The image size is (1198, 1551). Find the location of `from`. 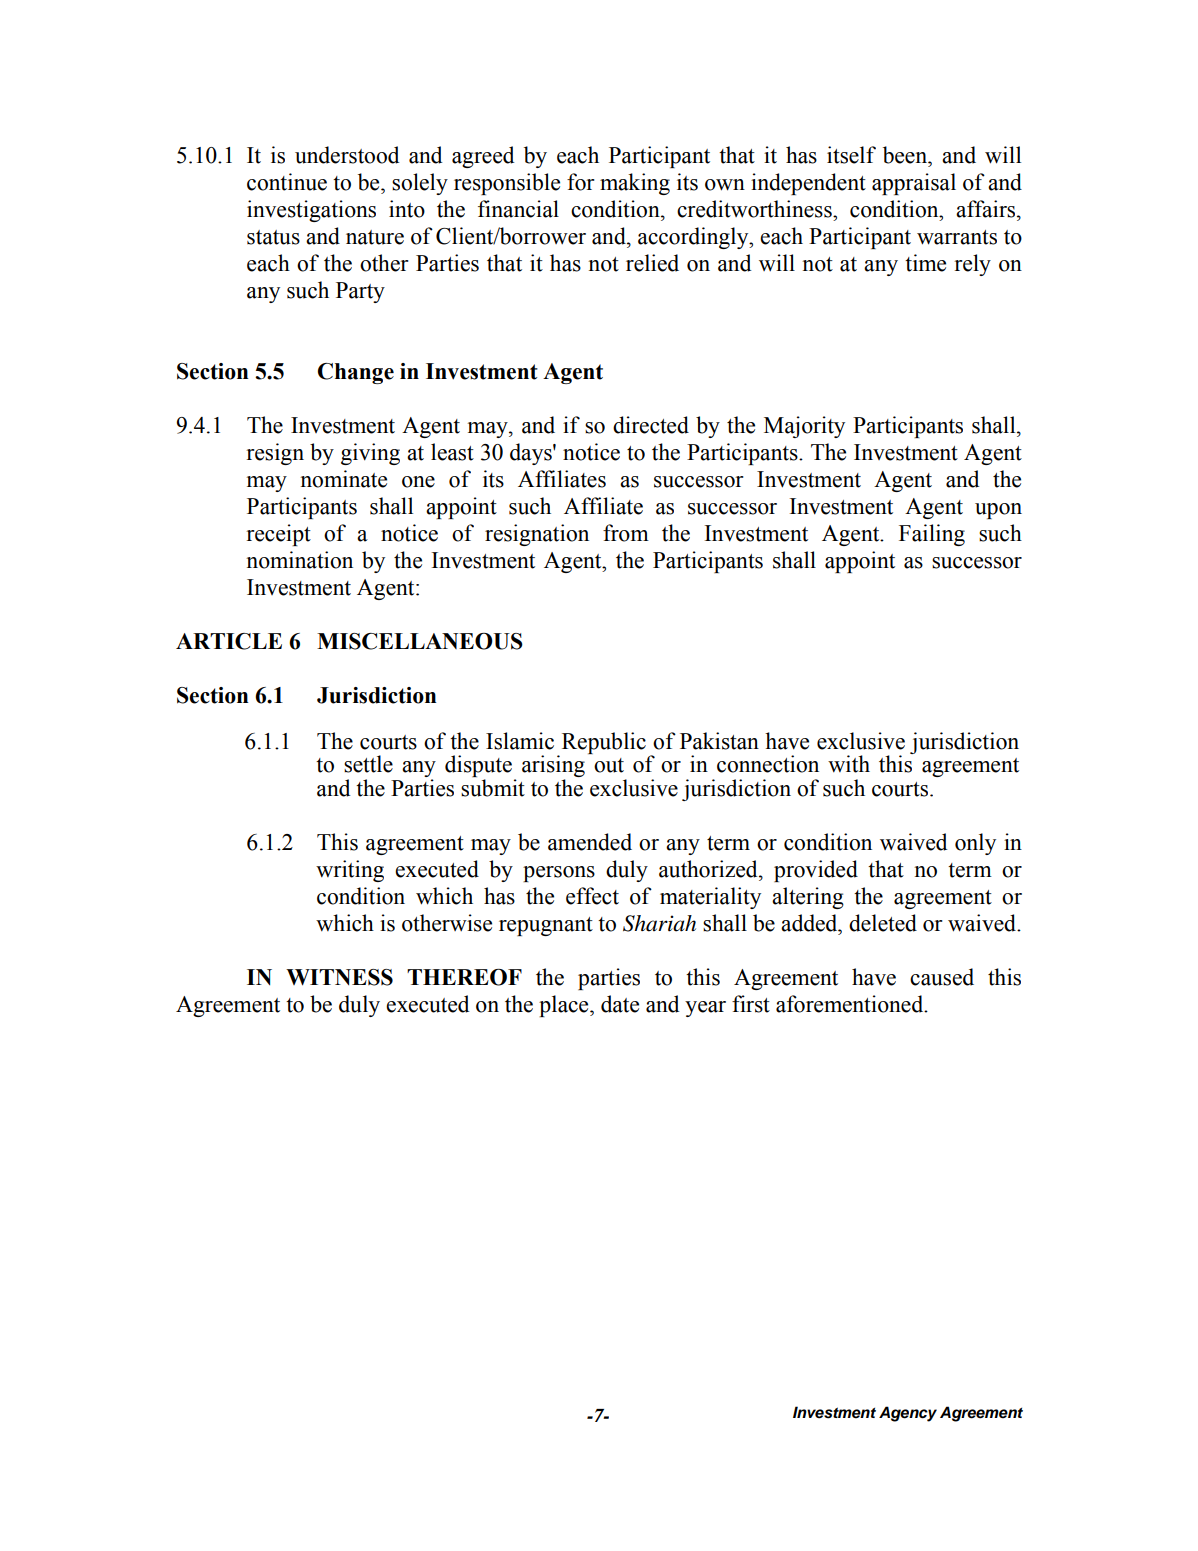

from is located at coordinates (626, 533).
